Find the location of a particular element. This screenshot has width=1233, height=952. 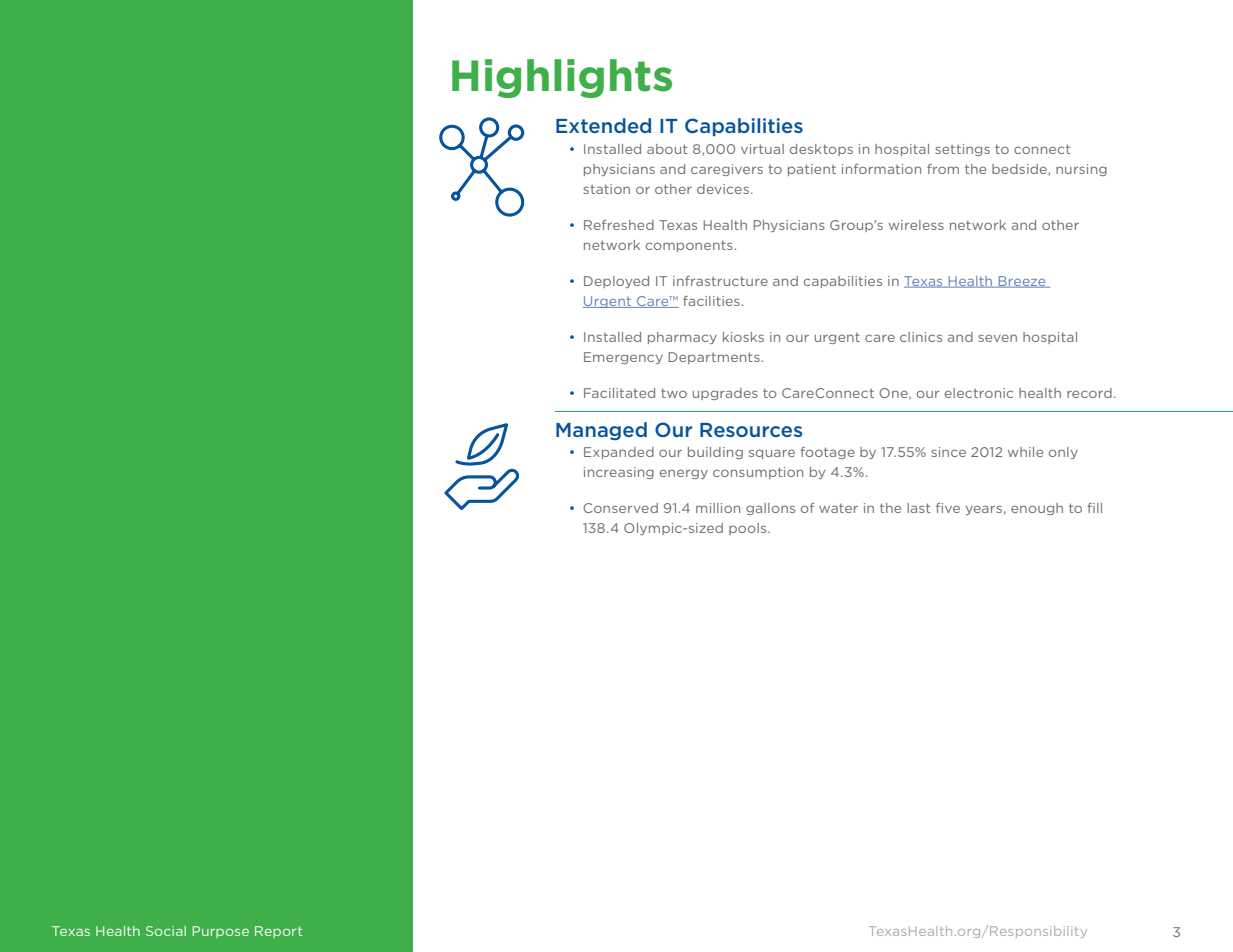

desktops is located at coordinates (821, 150).
